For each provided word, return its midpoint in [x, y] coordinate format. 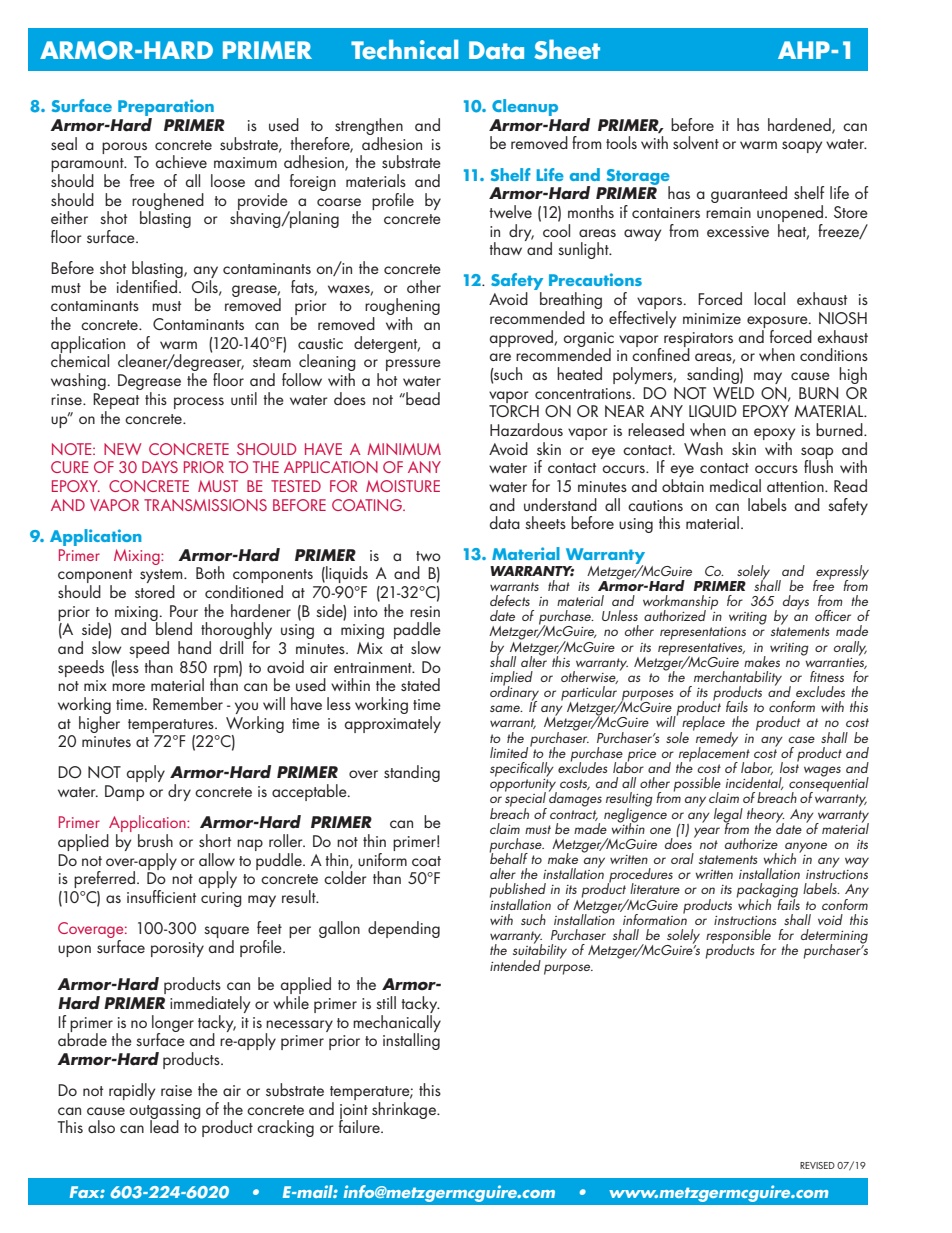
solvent [696, 142]
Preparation [166, 109]
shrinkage [405, 1110]
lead [164, 1125]
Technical [404, 49]
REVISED [817, 1165]
